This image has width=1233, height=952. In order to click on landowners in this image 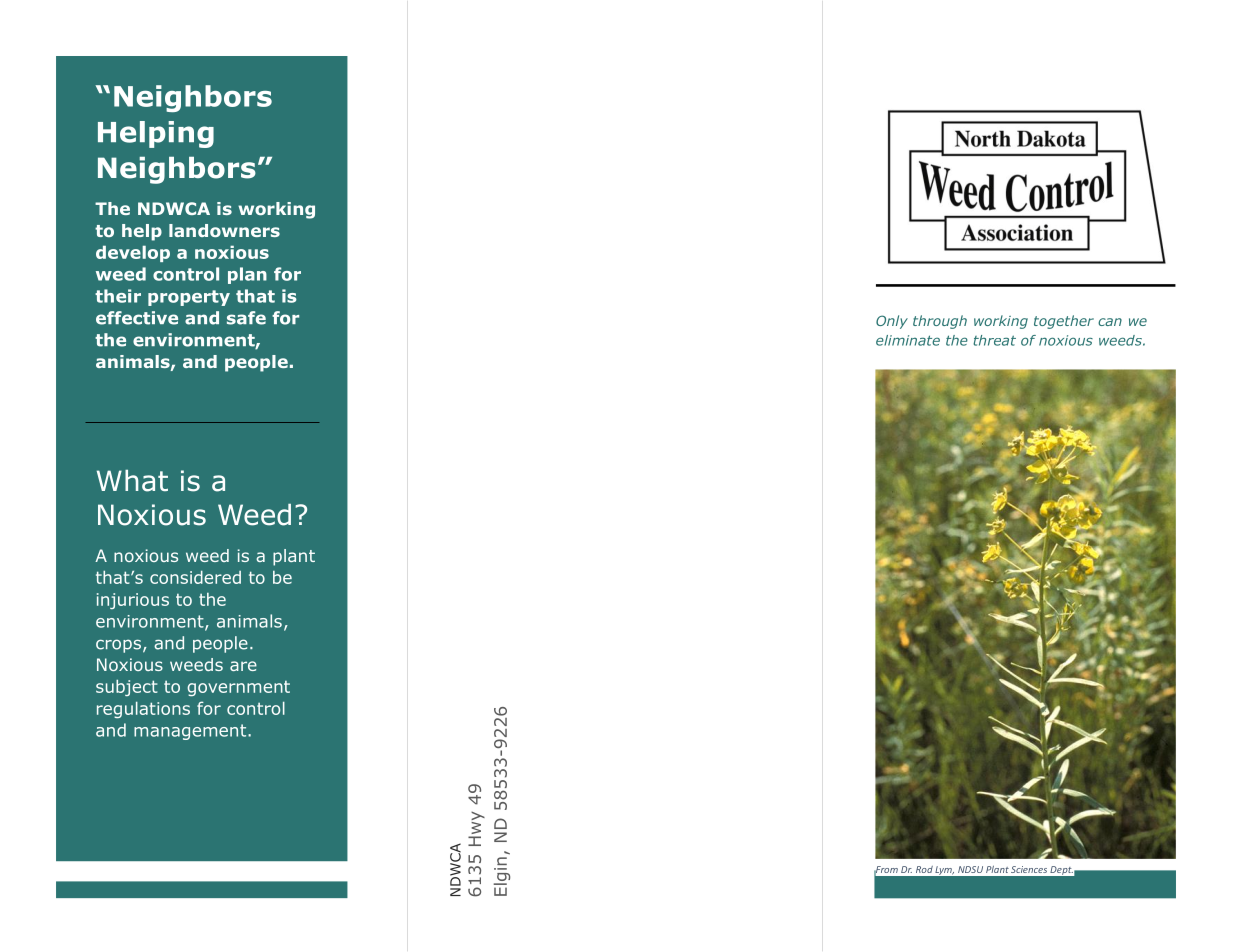, I will do `click(224, 230)`.
